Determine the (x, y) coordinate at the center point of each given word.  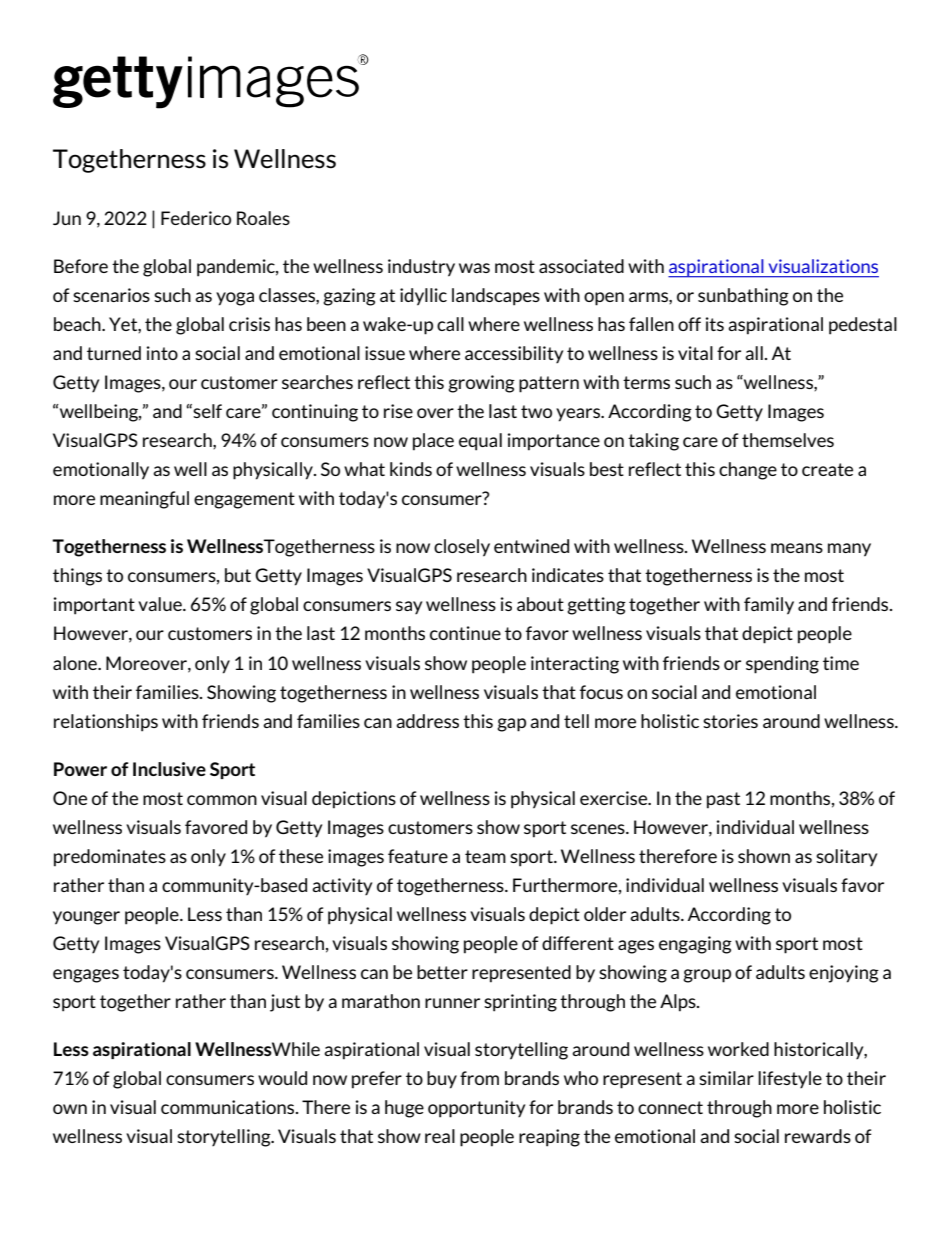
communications (229, 1107)
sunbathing (743, 297)
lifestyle (790, 1079)
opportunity (476, 1109)
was (474, 268)
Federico (196, 218)
